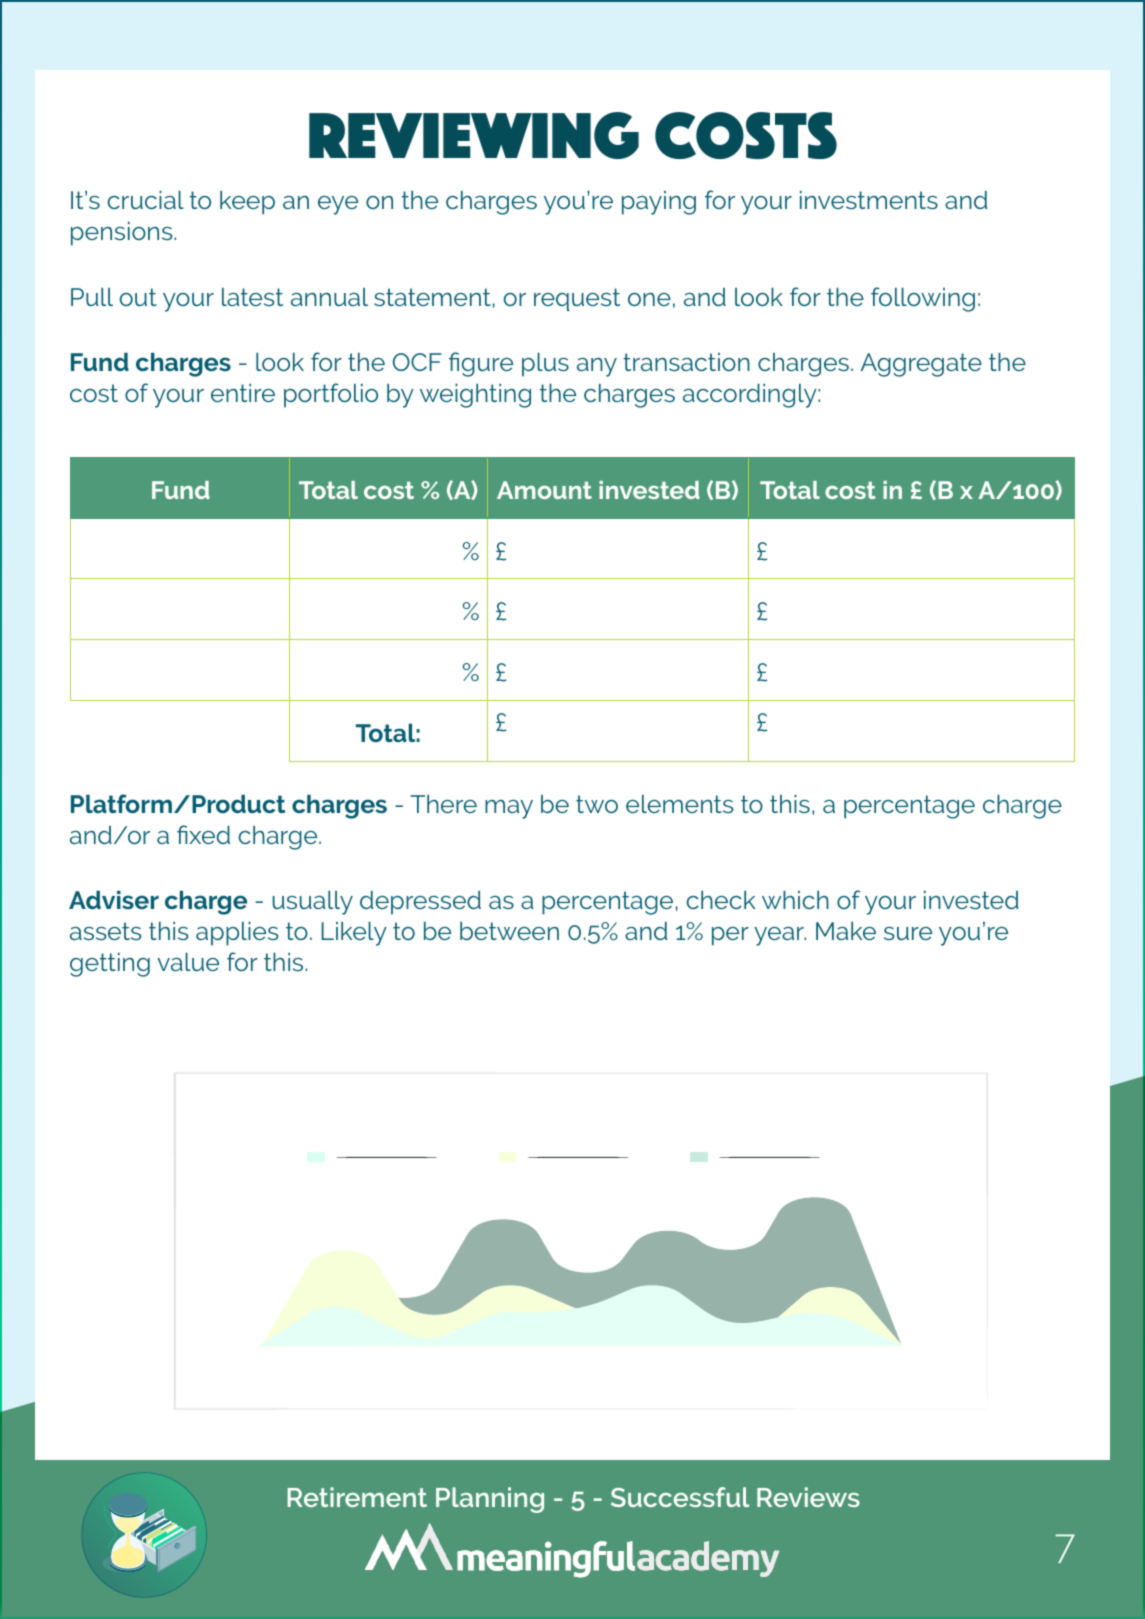 The width and height of the document is (1145, 1619). What do you see at coordinates (188, 962) in the document?
I see `value` at bounding box center [188, 962].
